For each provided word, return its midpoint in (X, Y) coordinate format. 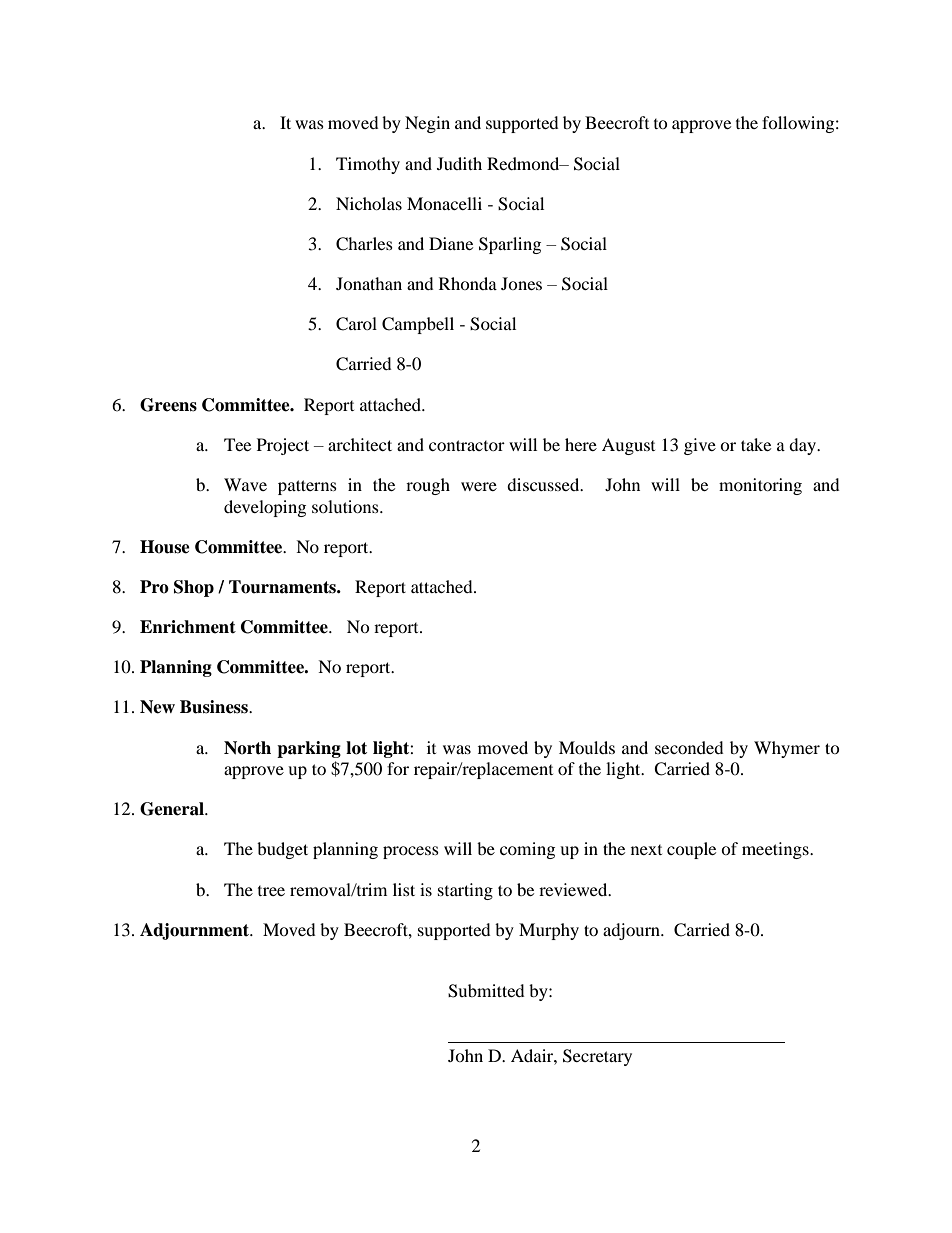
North (247, 748)
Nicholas (369, 203)
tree (271, 891)
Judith (459, 163)
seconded (689, 747)
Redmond (524, 163)
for (398, 768)
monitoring (760, 486)
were (479, 486)
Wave (245, 484)
